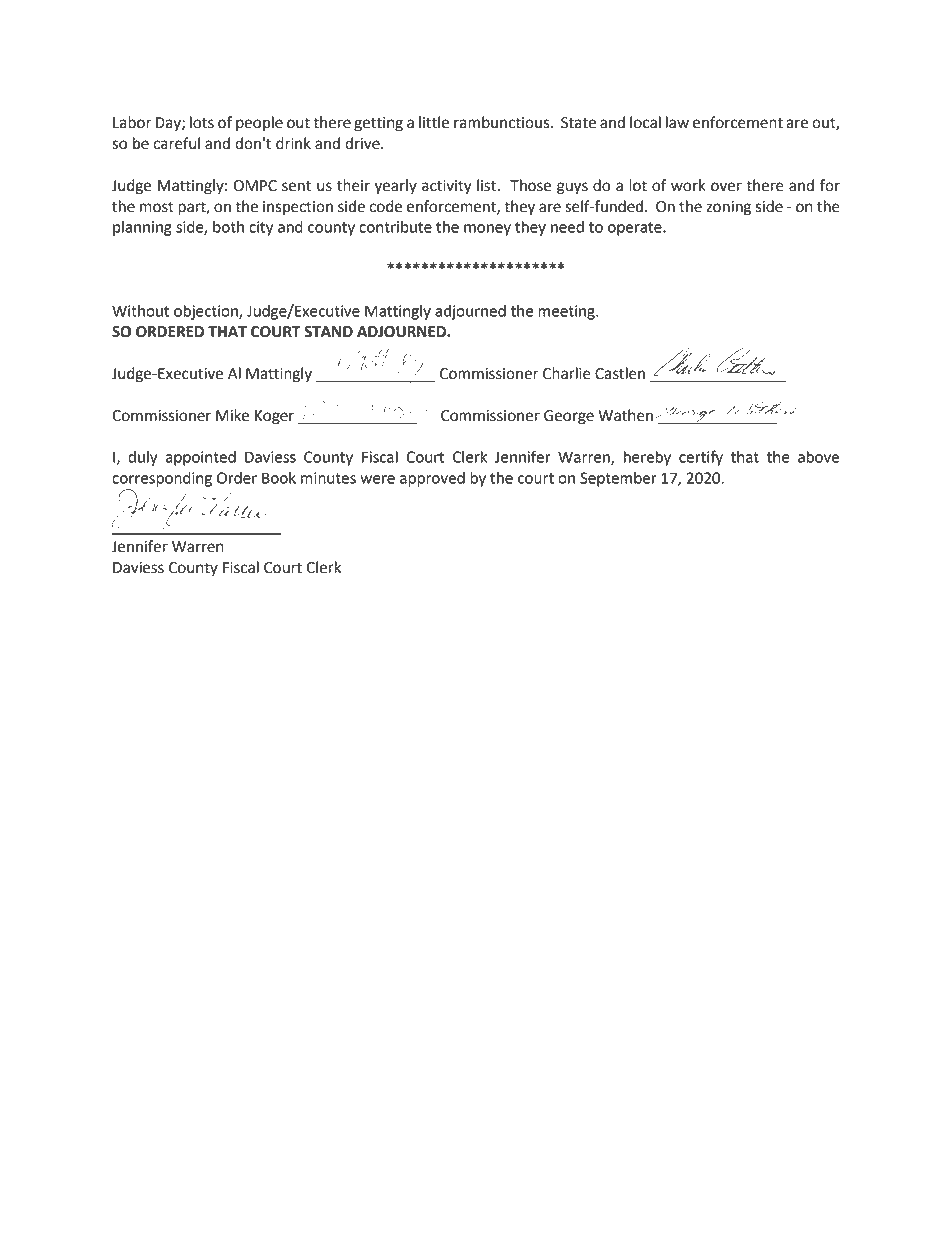  Describe the element at coordinates (487, 230) in the screenshot. I see `money` at that location.
